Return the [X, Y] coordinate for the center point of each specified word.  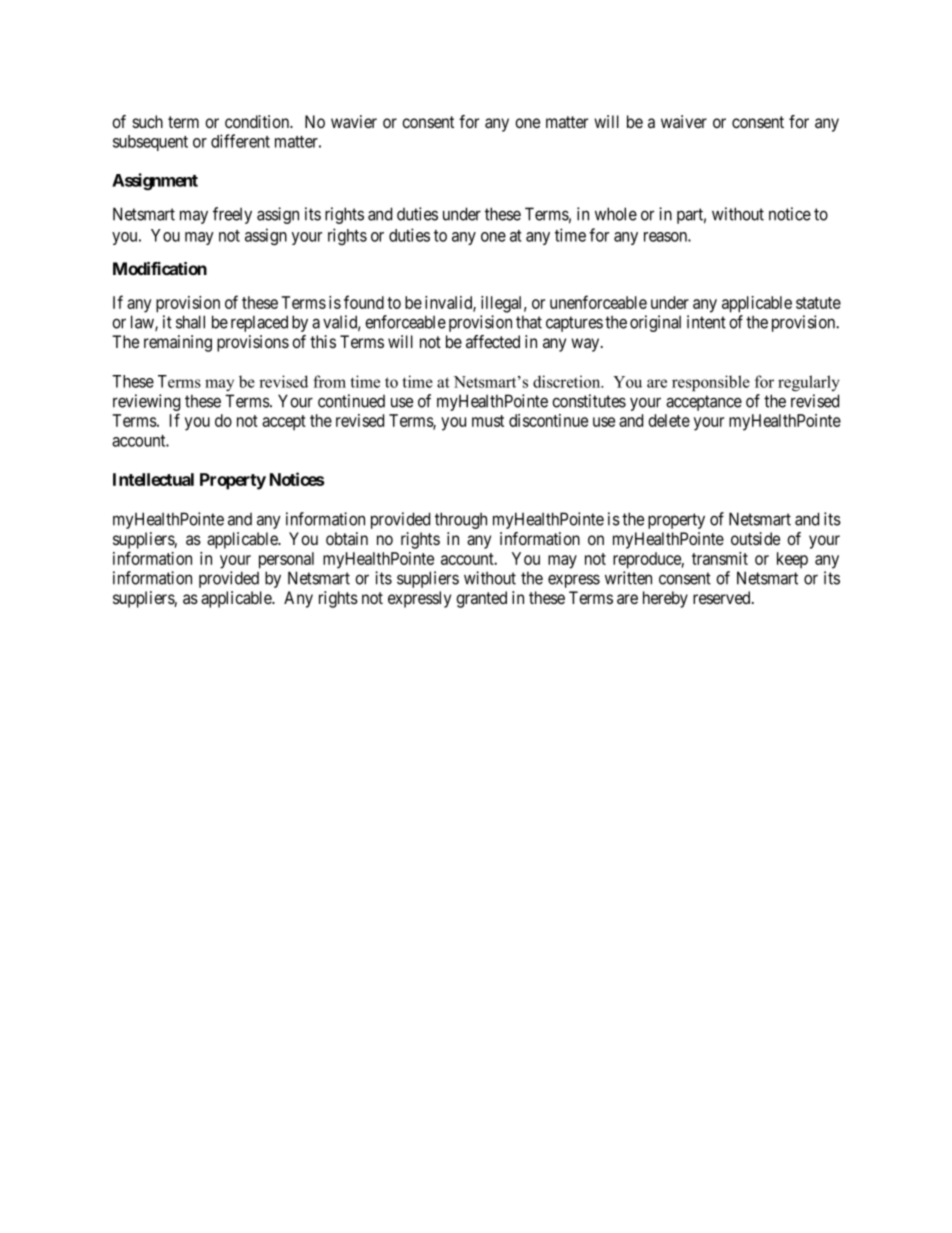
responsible [711, 383]
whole [616, 214]
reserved [723, 597]
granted [481, 599]
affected [493, 342]
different [240, 141]
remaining [178, 343]
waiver [684, 121]
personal [286, 560]
